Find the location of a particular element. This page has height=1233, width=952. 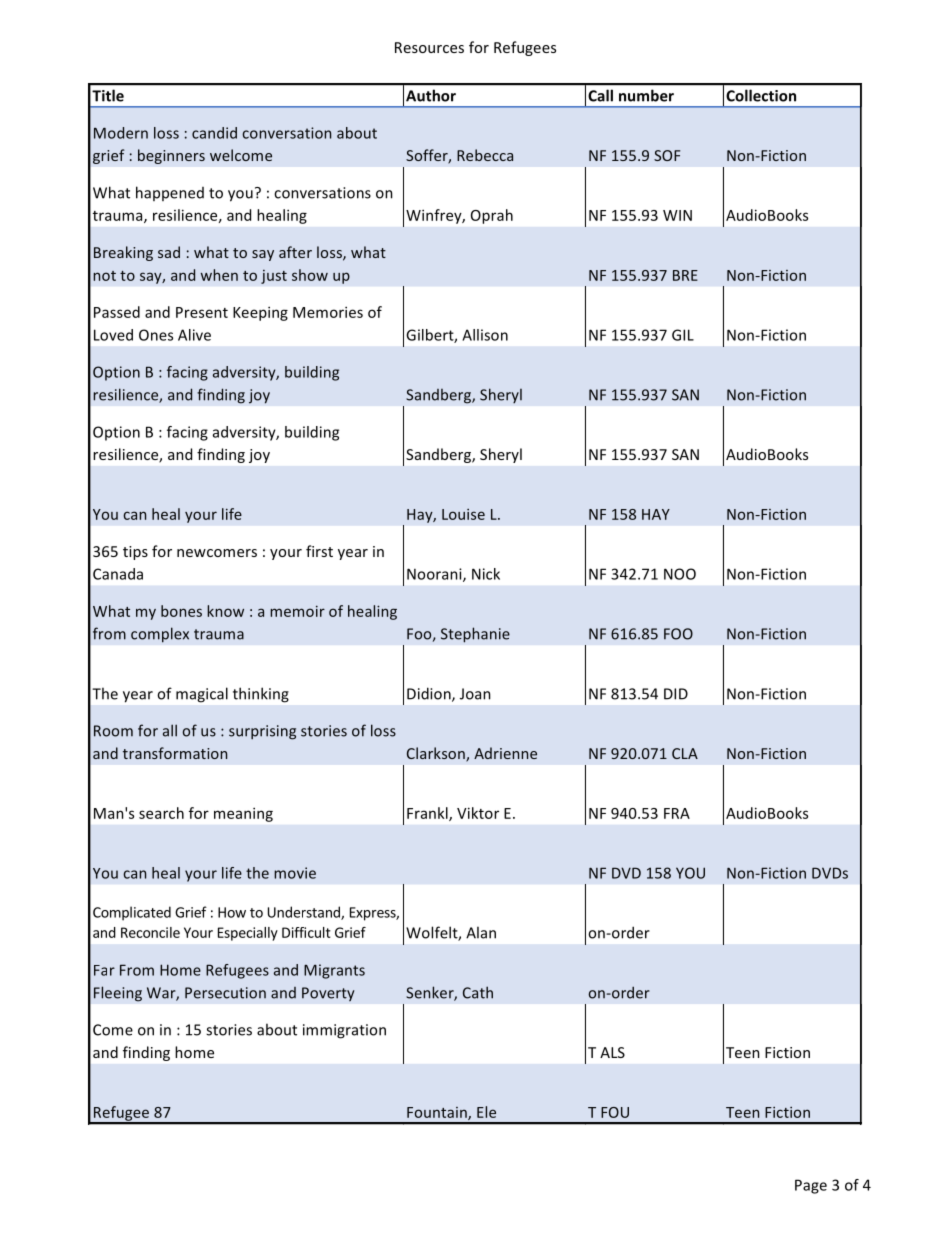

Adrienne is located at coordinates (505, 753).
